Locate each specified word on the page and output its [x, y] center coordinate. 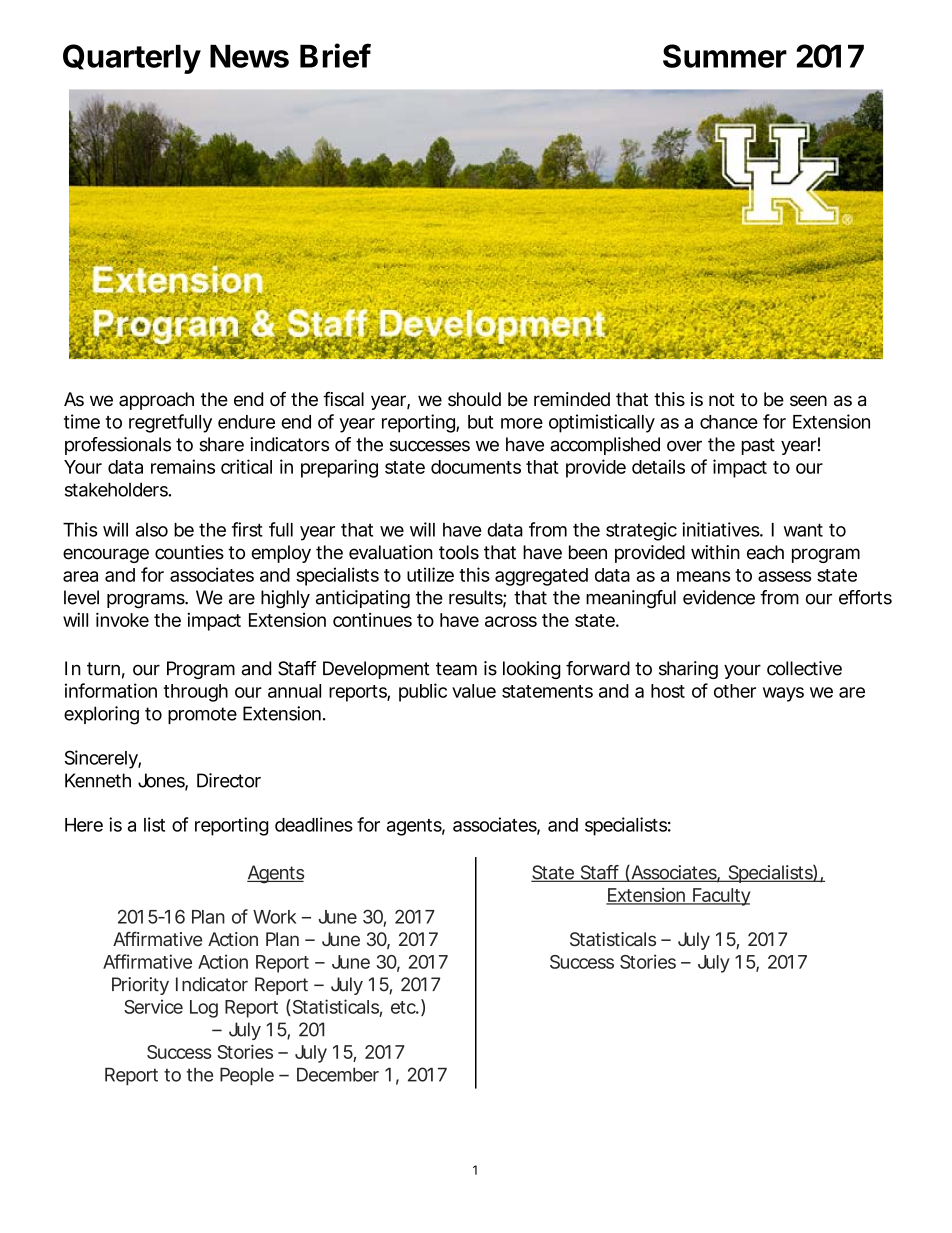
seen [808, 401]
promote [202, 715]
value [474, 691]
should [474, 399]
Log [204, 1009]
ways [783, 694]
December [338, 1075]
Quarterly [132, 59]
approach [156, 401]
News [249, 56]
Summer [725, 56]
